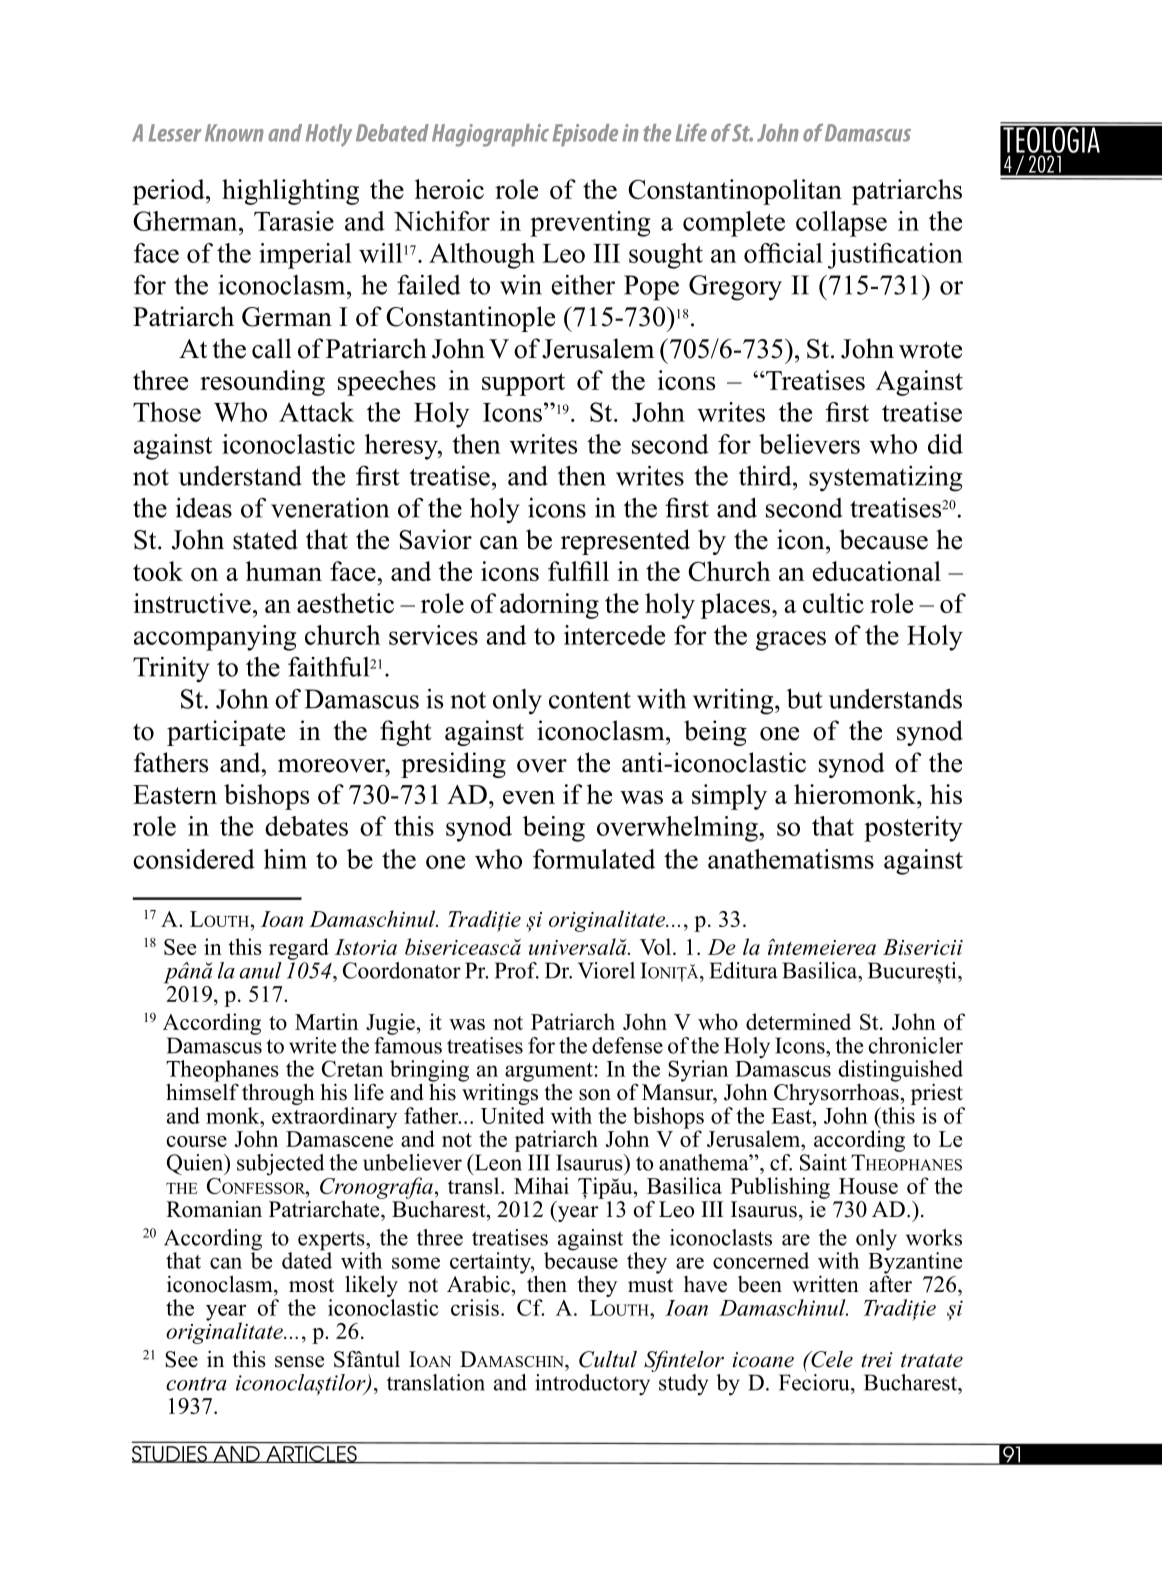  Describe the element at coordinates (196, 1384) in the screenshot. I see `contra` at that location.
